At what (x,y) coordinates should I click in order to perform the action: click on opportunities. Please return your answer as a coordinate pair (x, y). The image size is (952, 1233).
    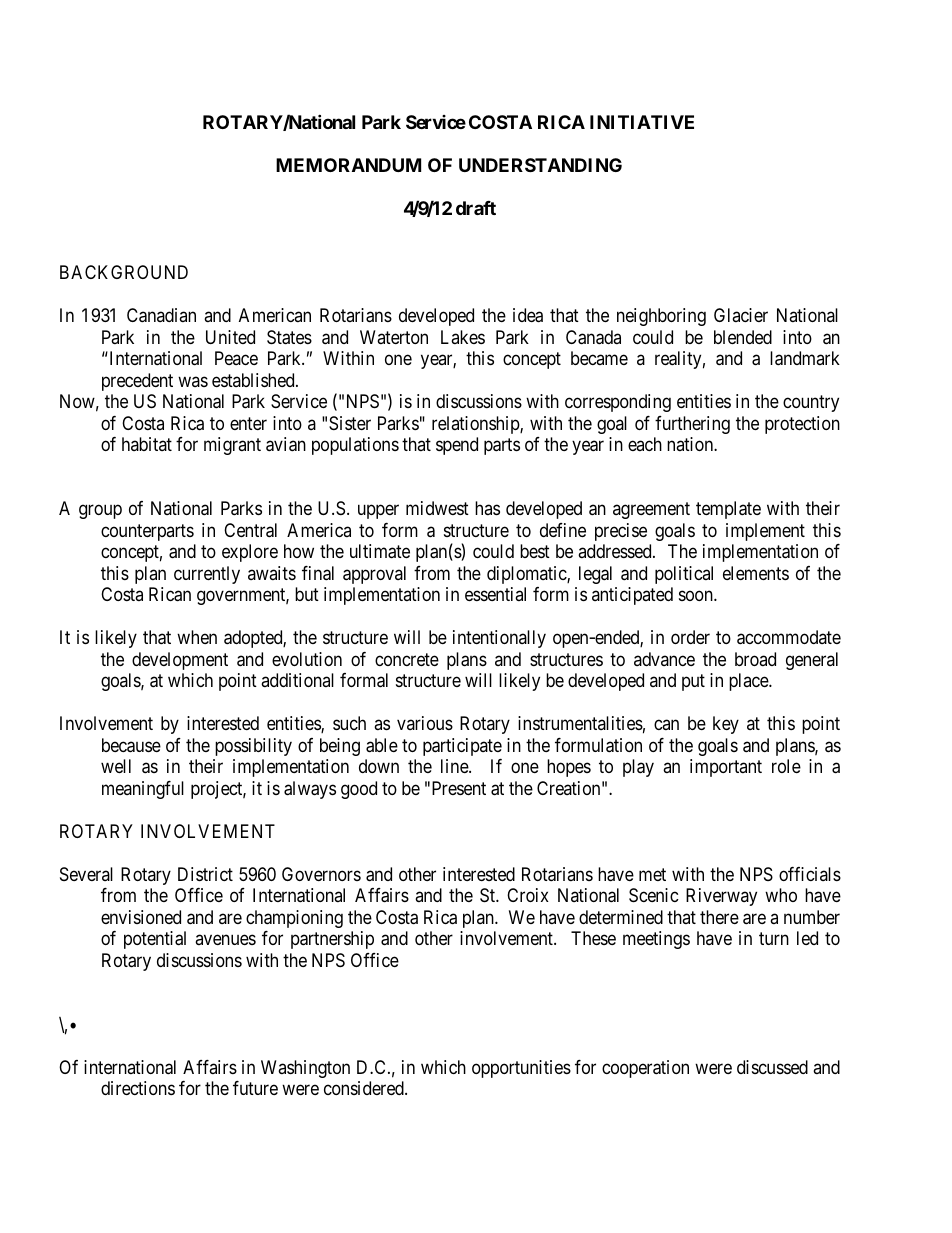
    Looking at the image, I should click on (521, 1069).
